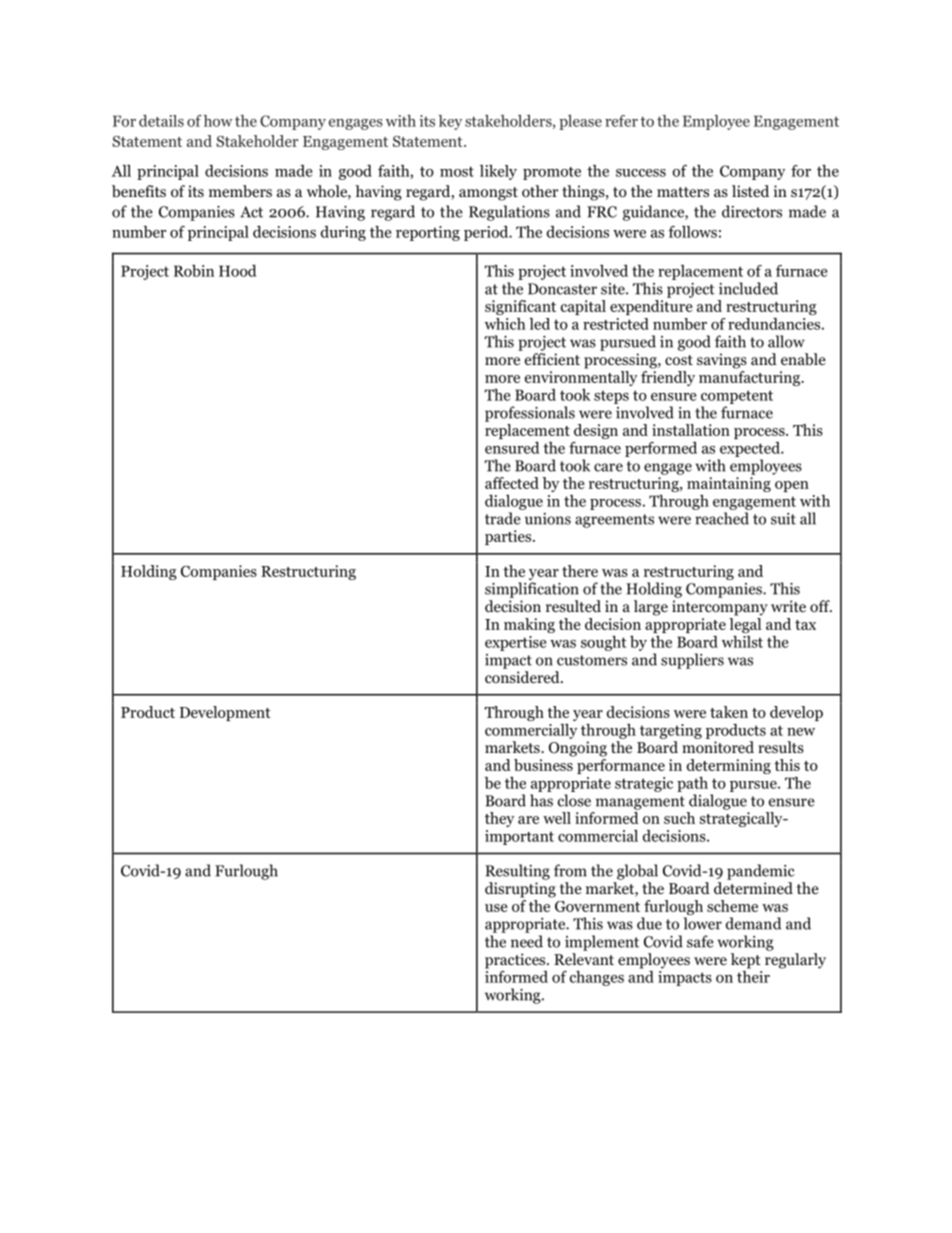 The height and width of the image is (1233, 952). I want to click on kept, so click(746, 961).
